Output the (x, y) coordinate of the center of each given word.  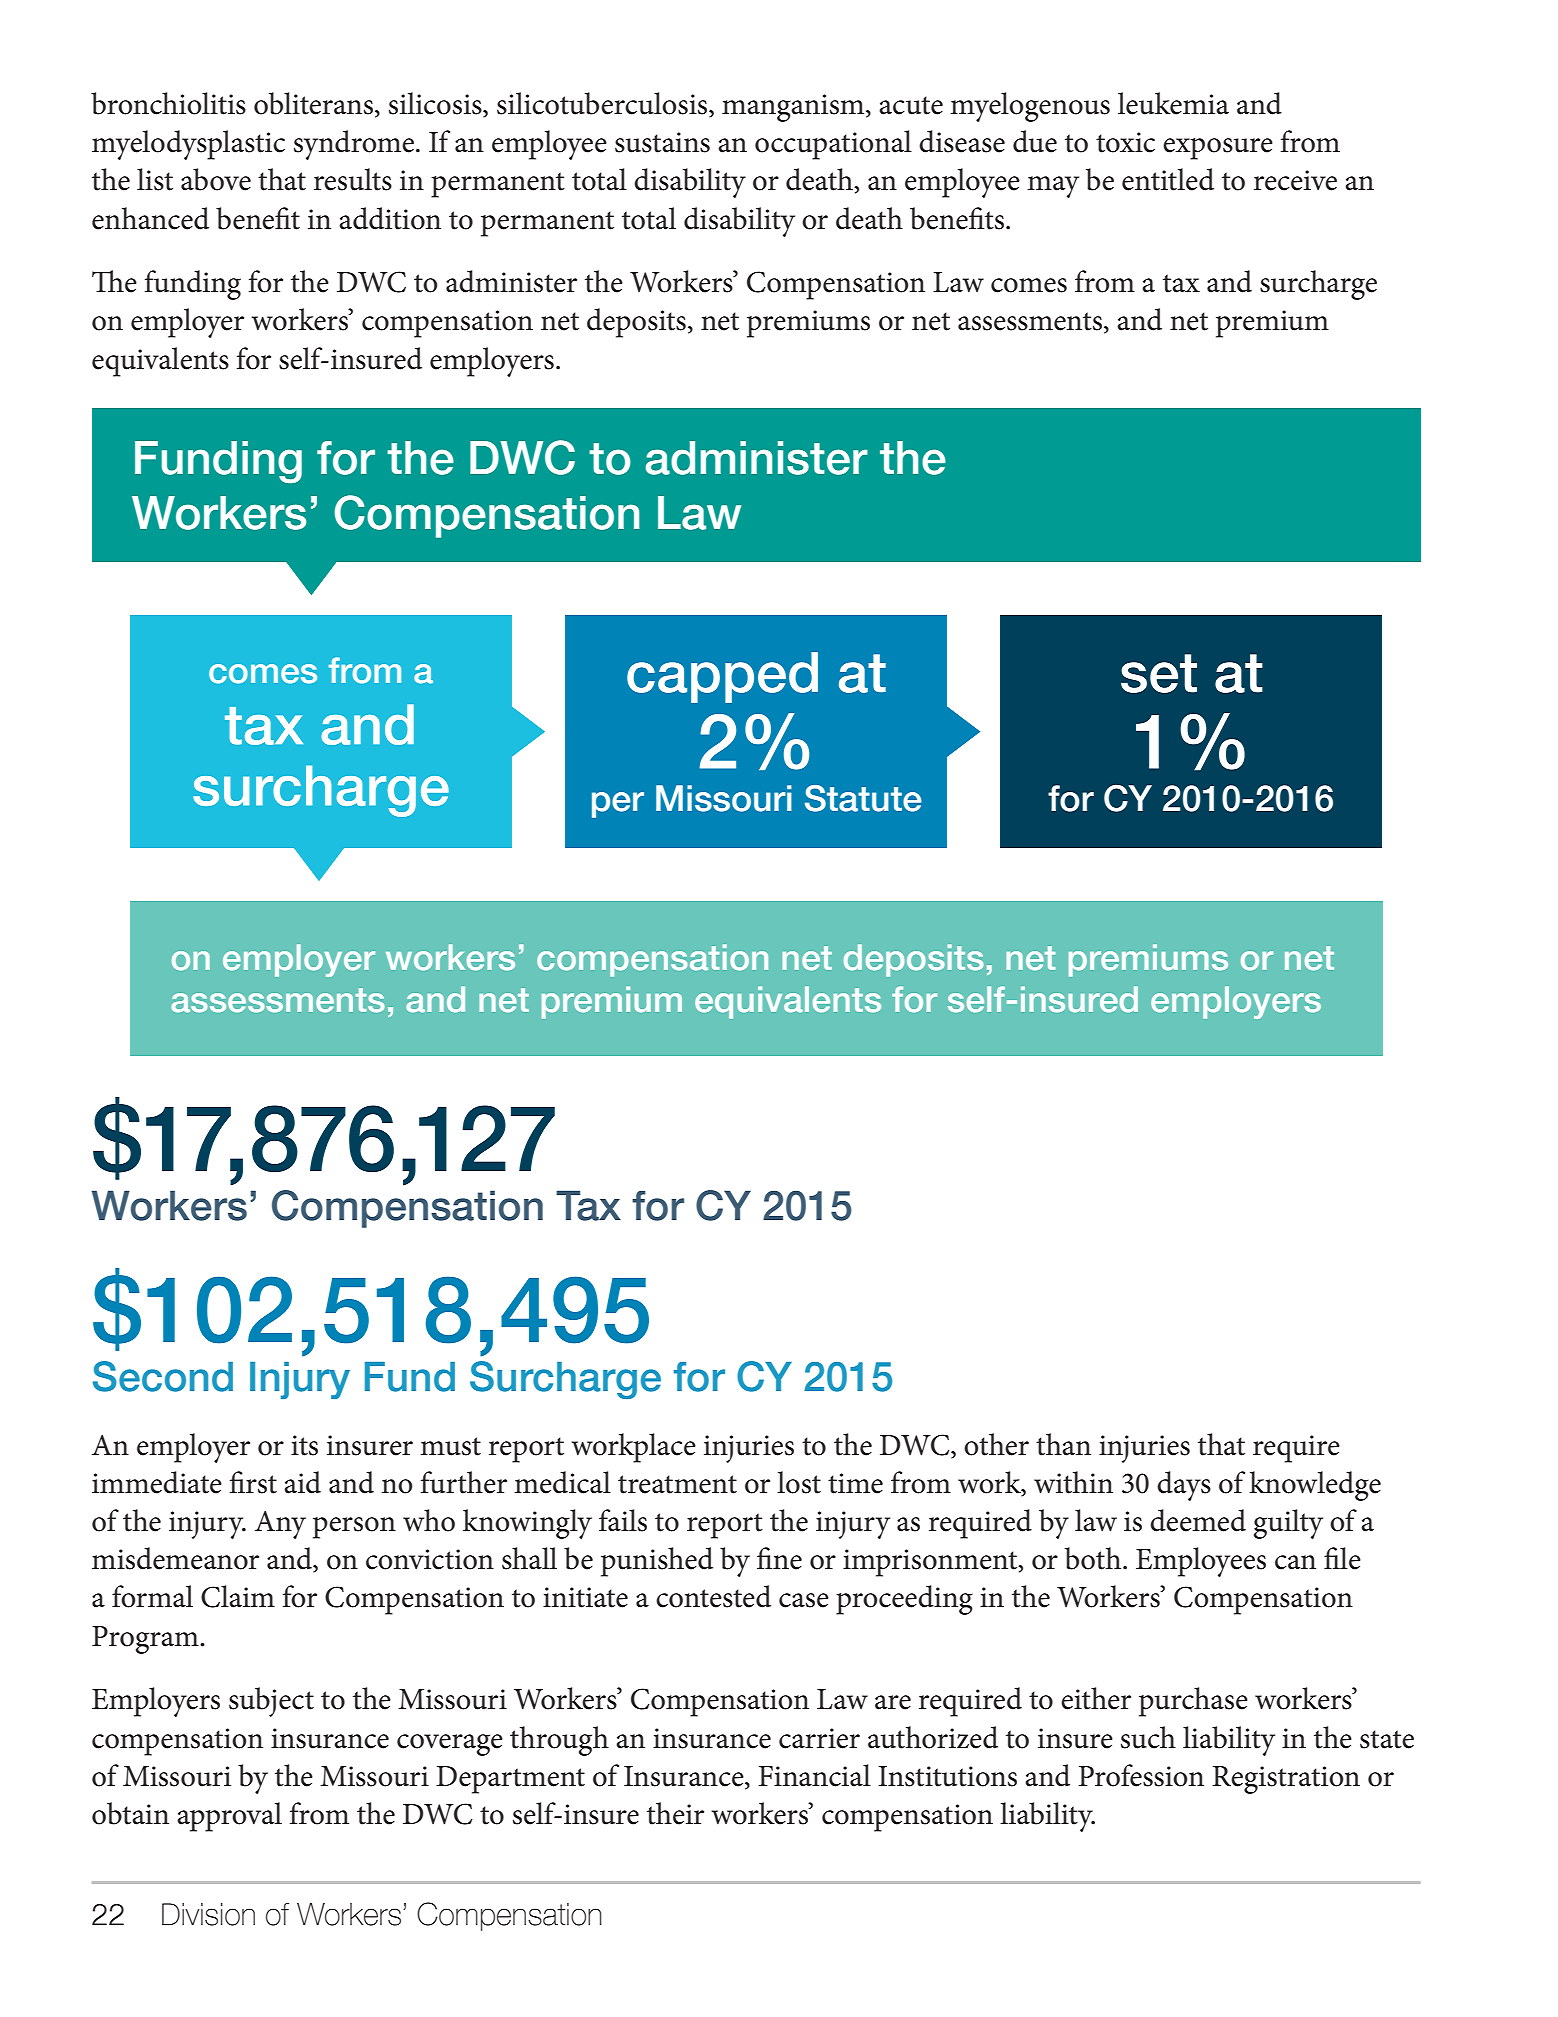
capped (722, 677)
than (1063, 1444)
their (675, 1813)
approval (229, 1817)
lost (799, 1482)
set (1159, 673)
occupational (833, 145)
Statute (863, 798)
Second (163, 1376)
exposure (1218, 149)
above (216, 179)
